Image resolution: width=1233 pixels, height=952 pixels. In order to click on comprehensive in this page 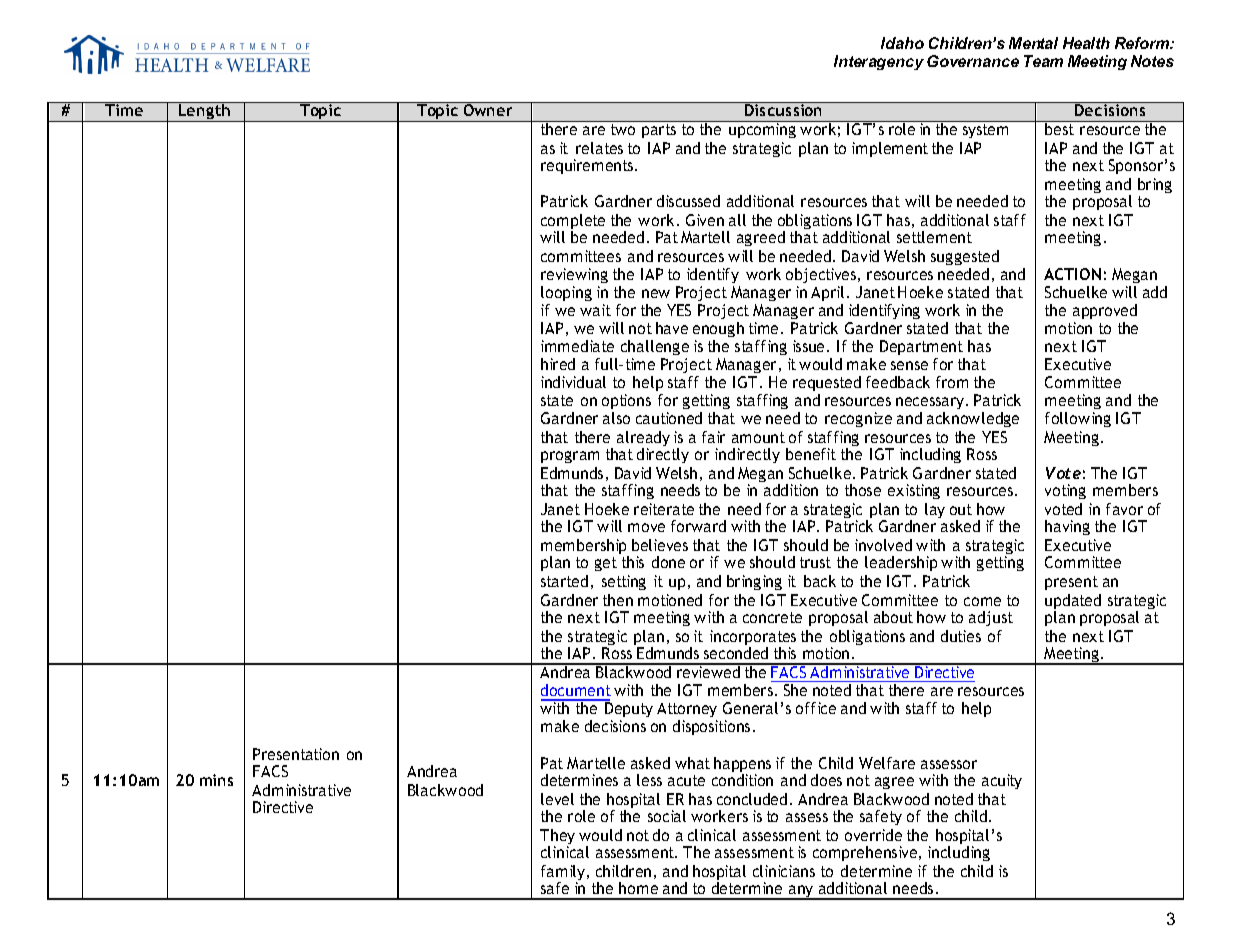, I will do `click(866, 853)`.
